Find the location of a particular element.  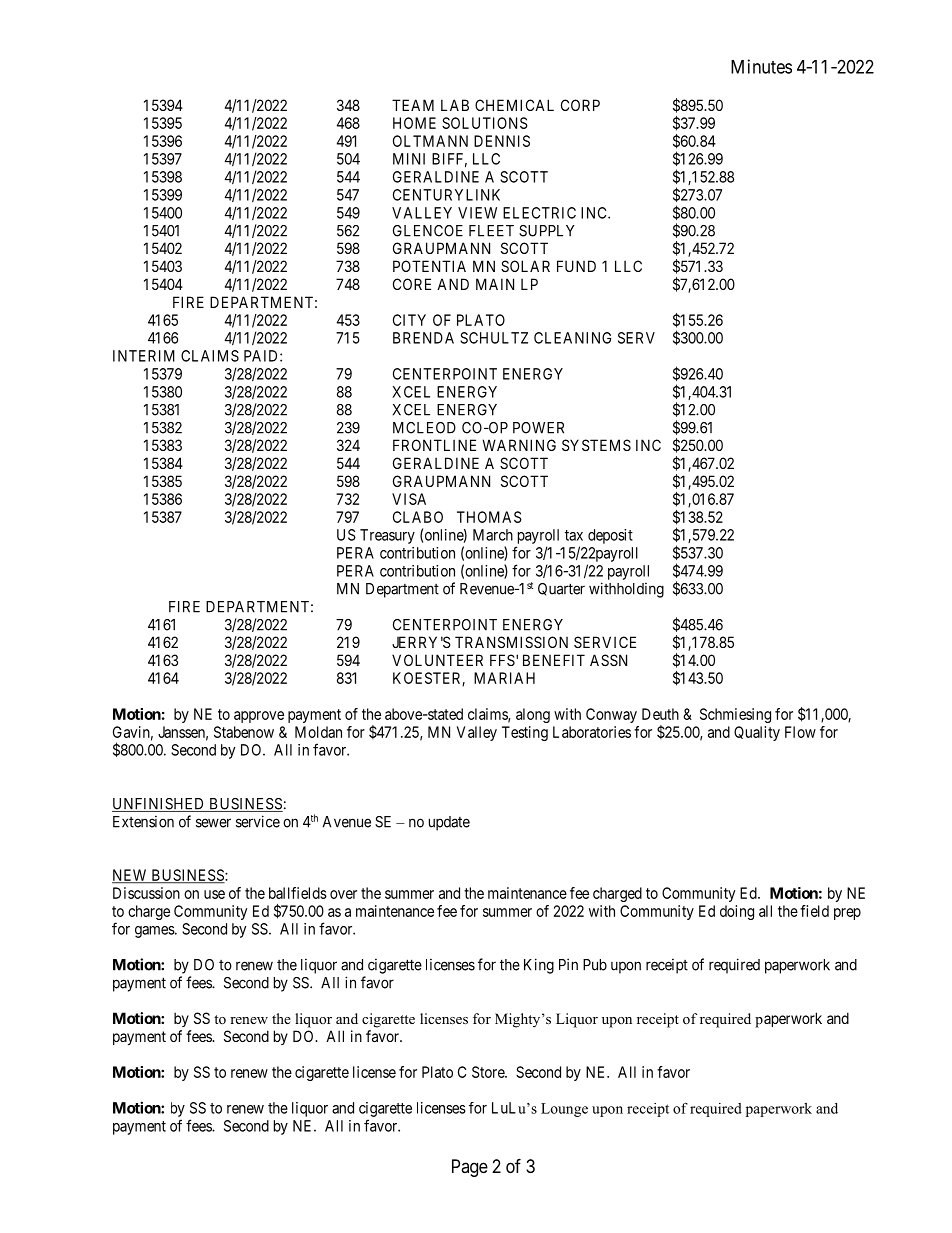

Quality is located at coordinates (757, 733).
